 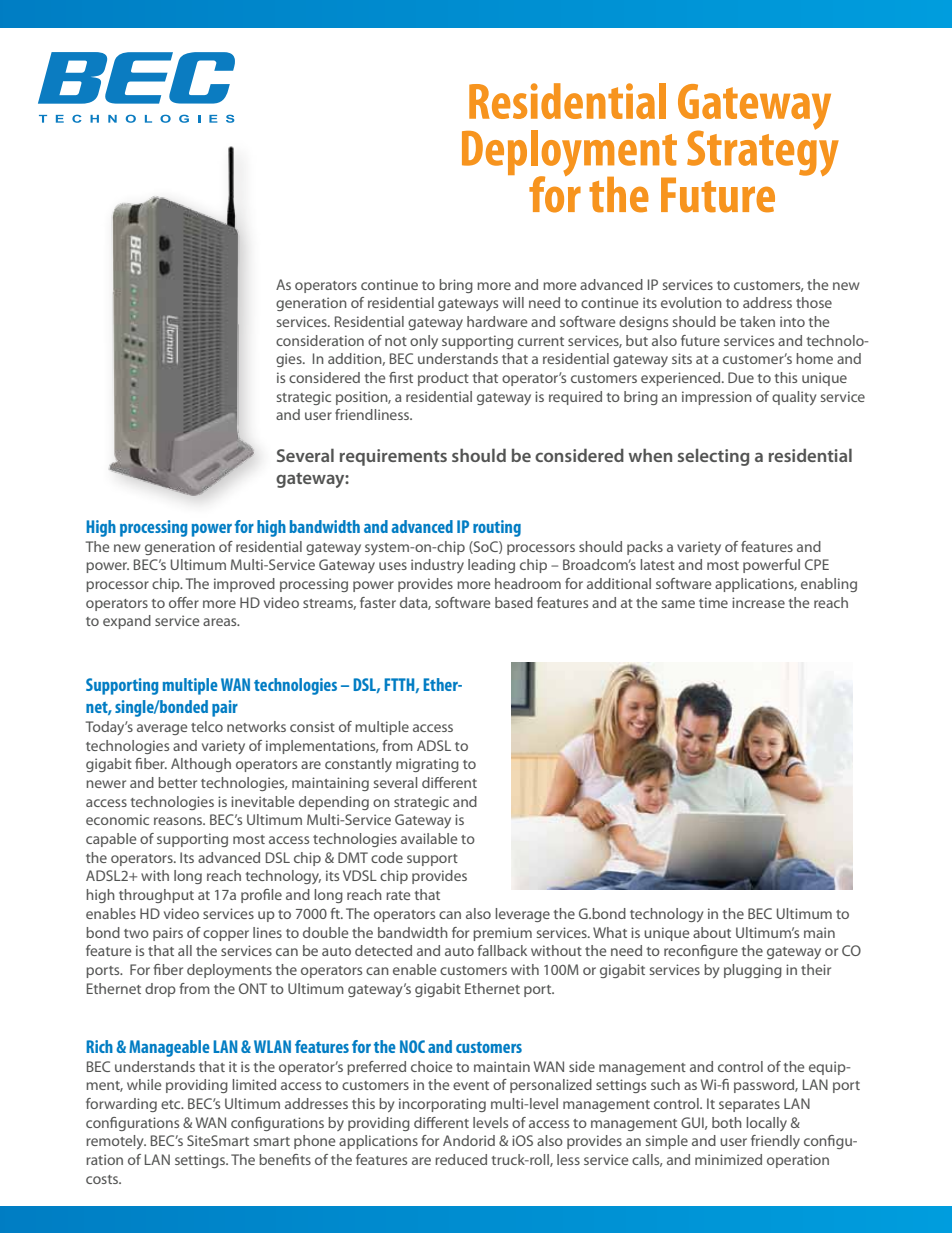 I want to click on increase, so click(x=758, y=602).
